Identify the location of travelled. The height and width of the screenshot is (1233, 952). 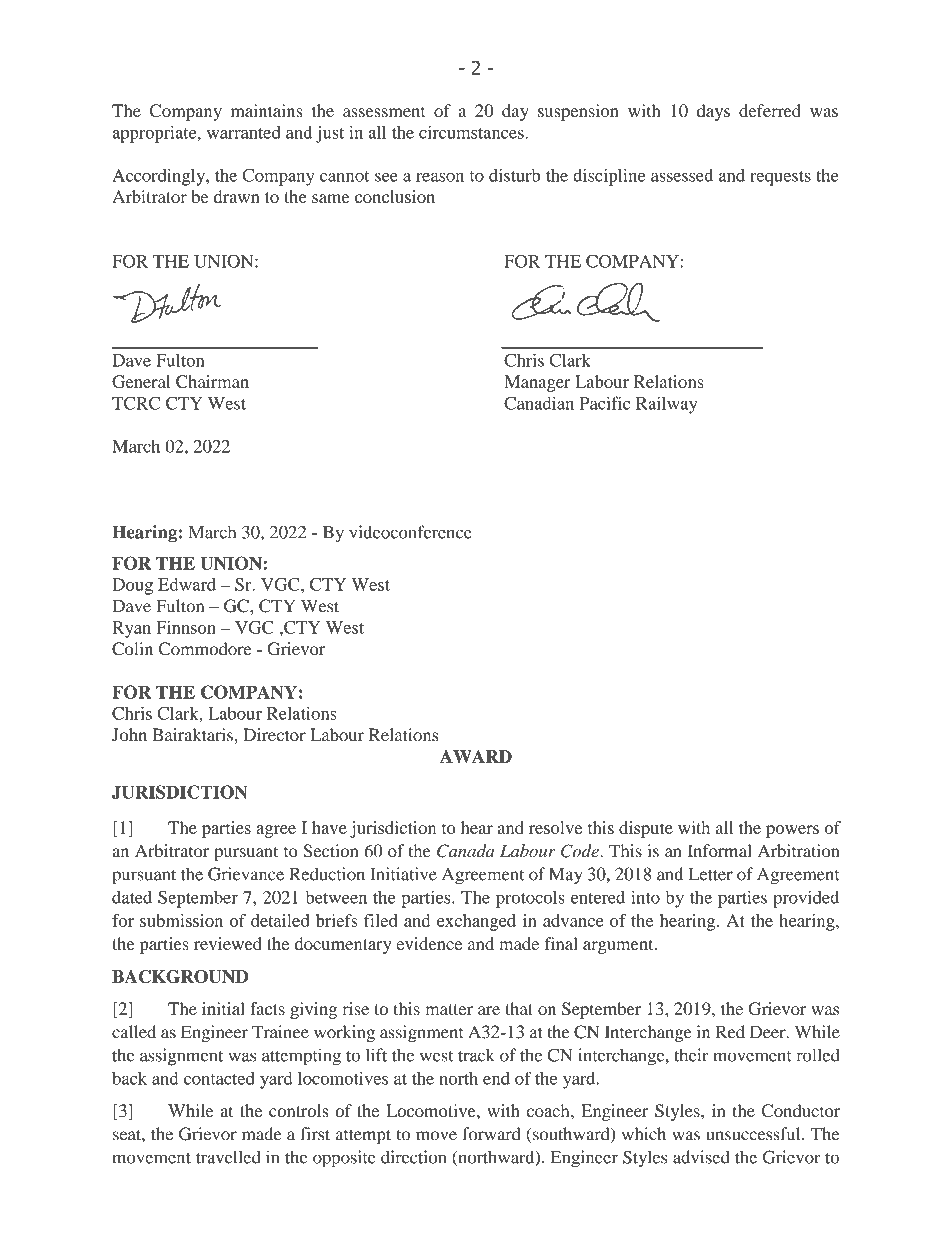
(228, 1157).
